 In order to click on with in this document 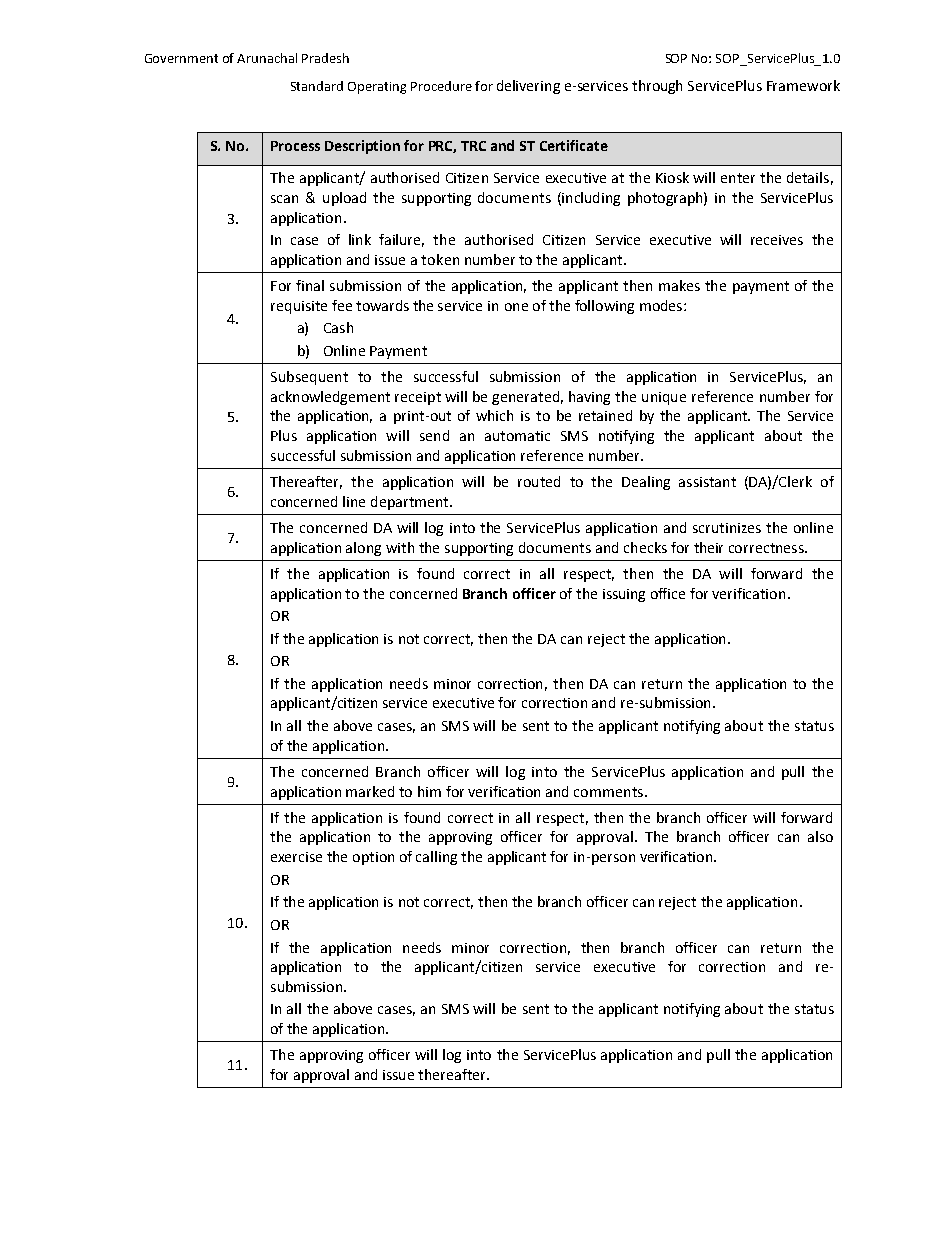, I will do `click(400, 547)`.
